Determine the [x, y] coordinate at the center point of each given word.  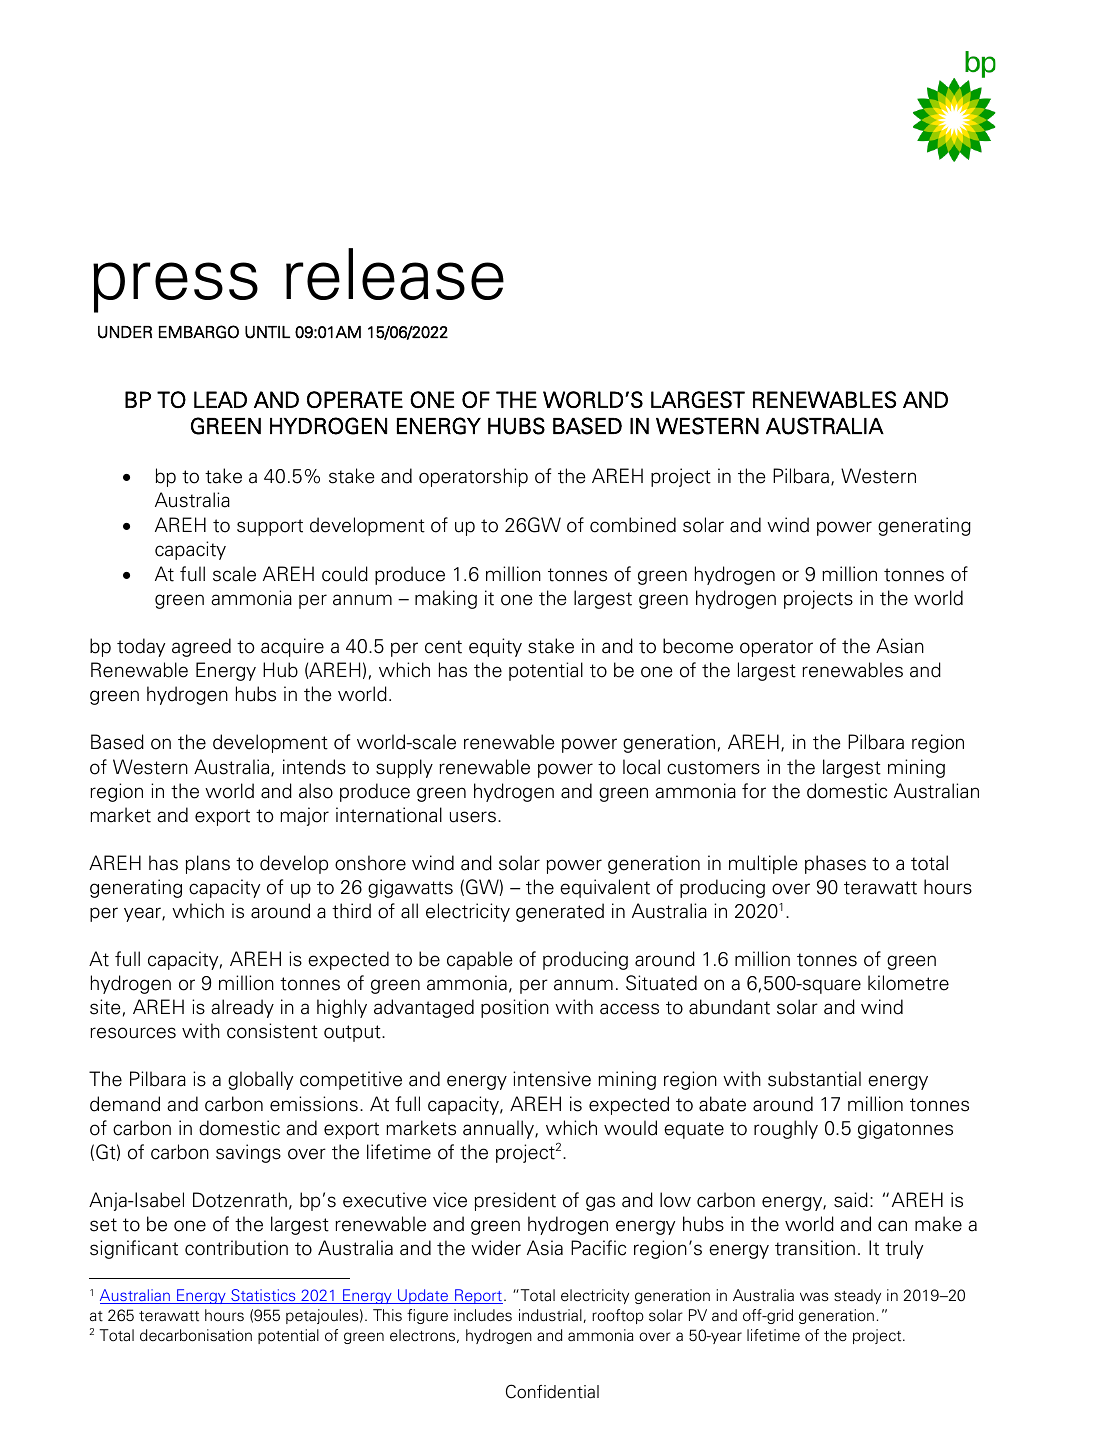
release [395, 274]
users [473, 817]
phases [835, 864]
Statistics [263, 1296]
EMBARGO [199, 332]
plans [208, 864]
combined [633, 525]
